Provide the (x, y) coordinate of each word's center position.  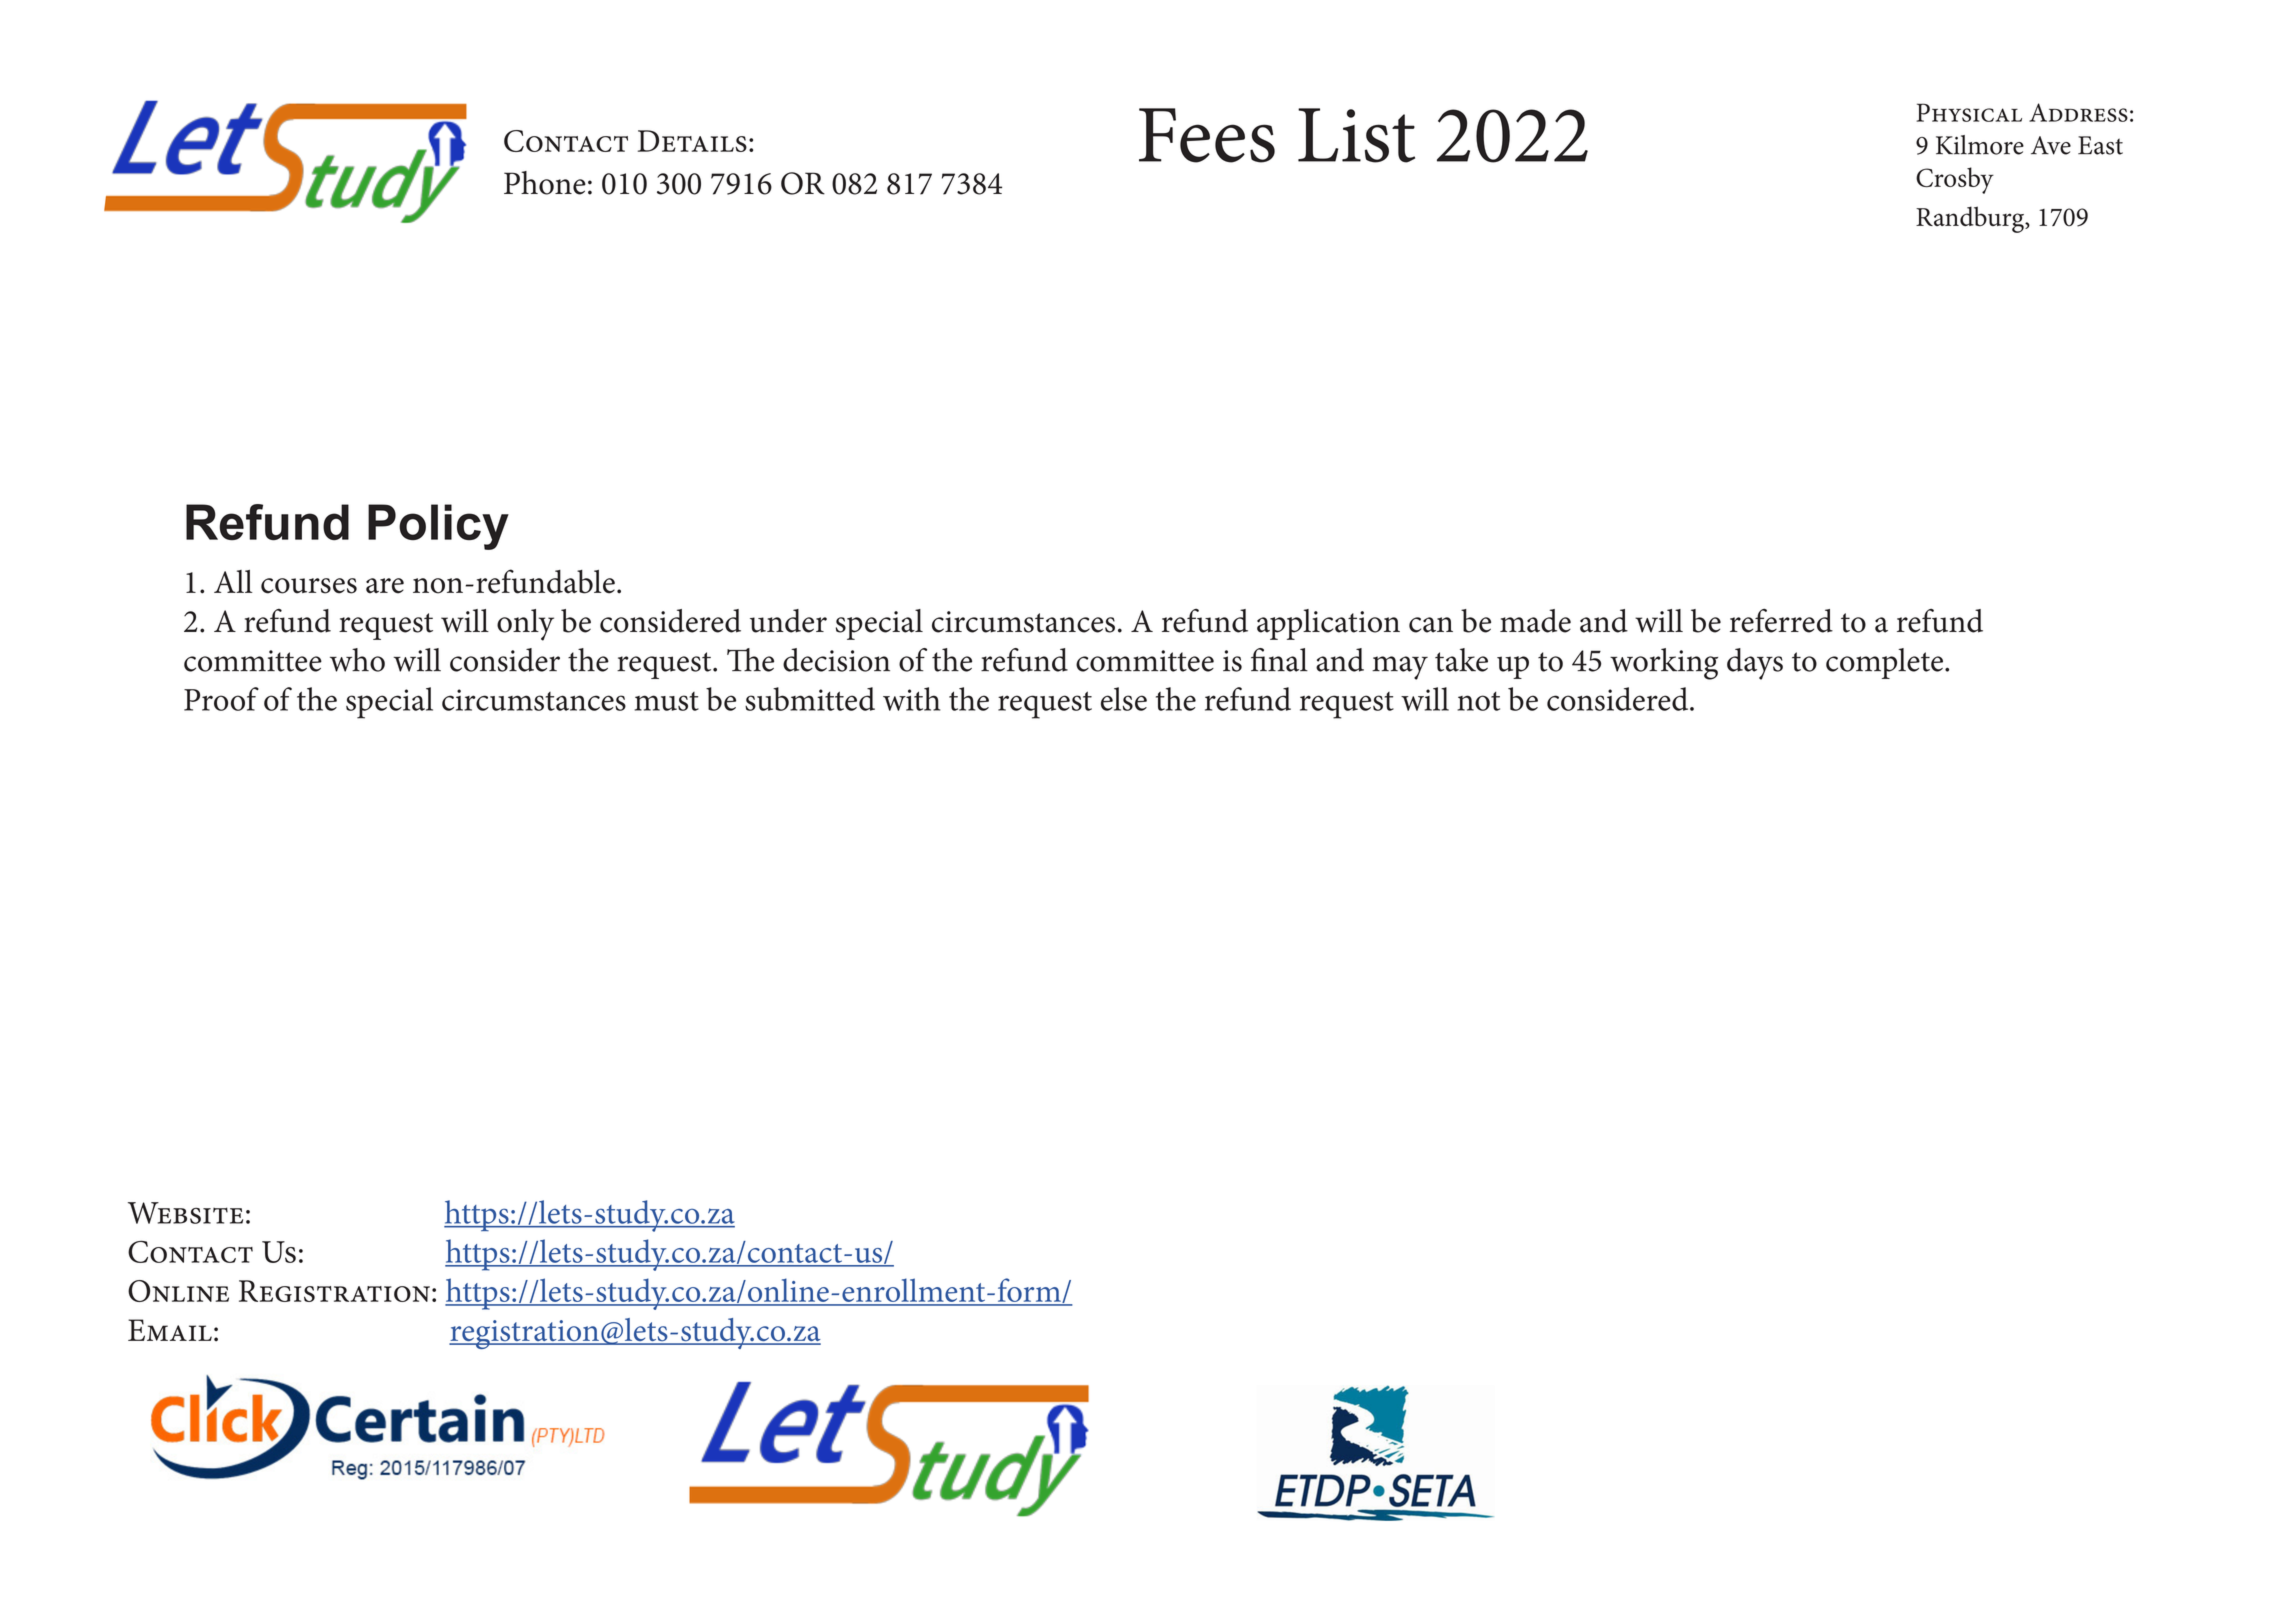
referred (1781, 621)
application (1328, 624)
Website (185, 1213)
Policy (438, 527)
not (1478, 701)
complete (1884, 663)
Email (170, 1330)
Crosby (1955, 180)
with (911, 699)
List (1356, 135)
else (1124, 699)
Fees (1207, 135)
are (385, 586)
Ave (2051, 145)
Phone (545, 183)
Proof (221, 699)
